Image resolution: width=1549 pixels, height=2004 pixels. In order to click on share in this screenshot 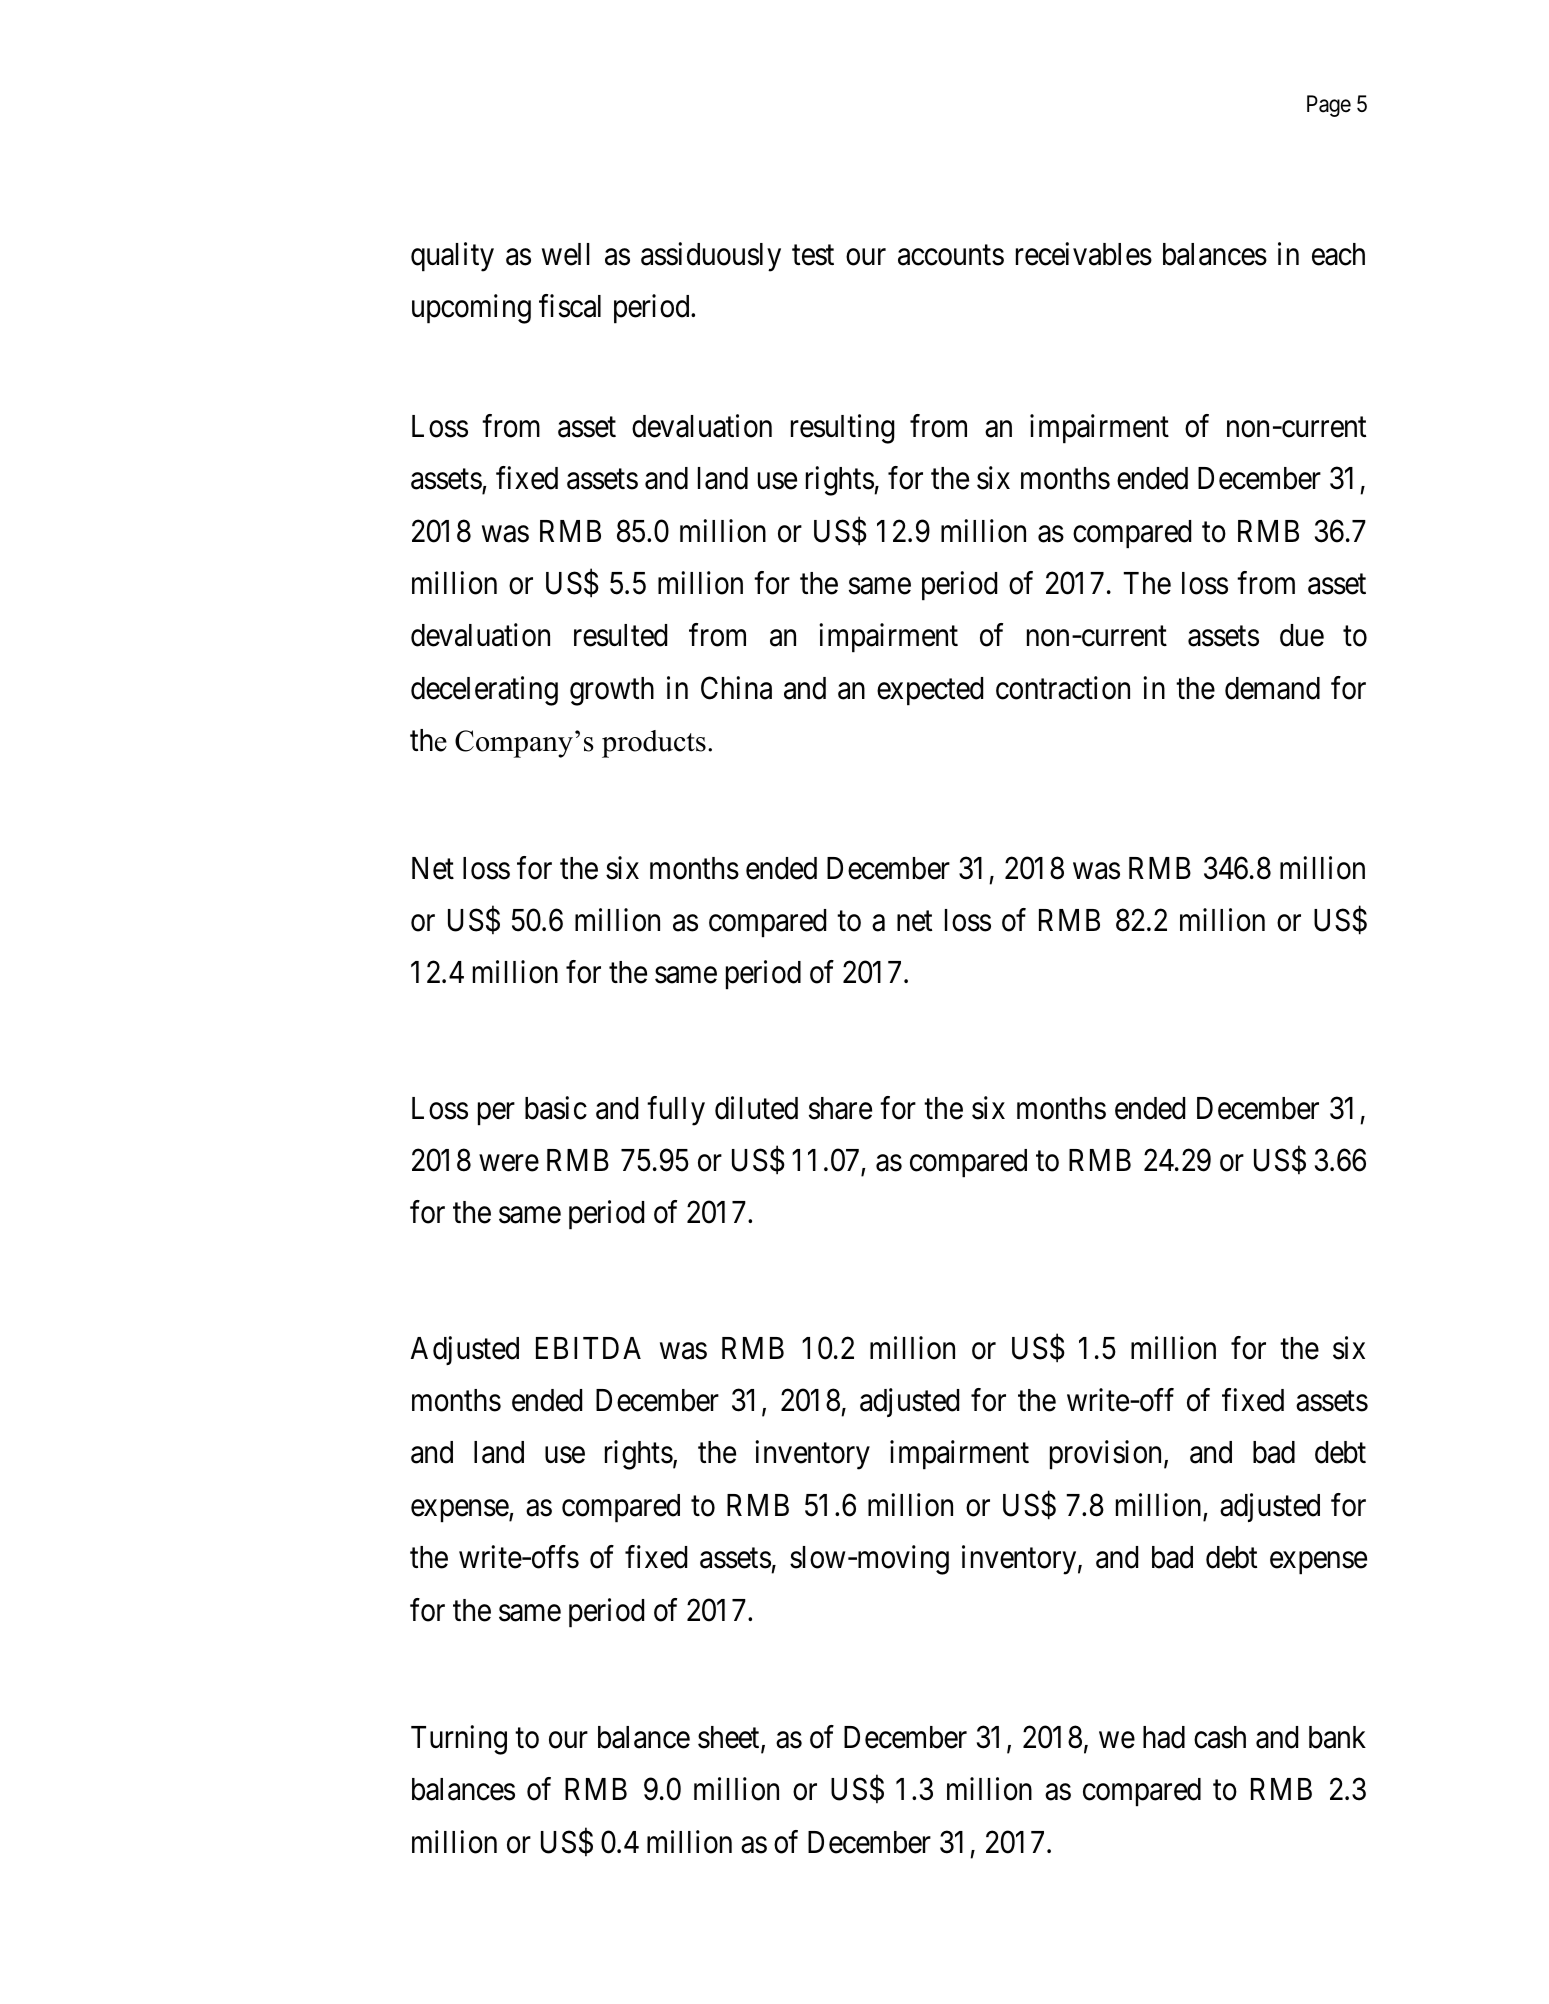, I will do `click(840, 1108)`.
